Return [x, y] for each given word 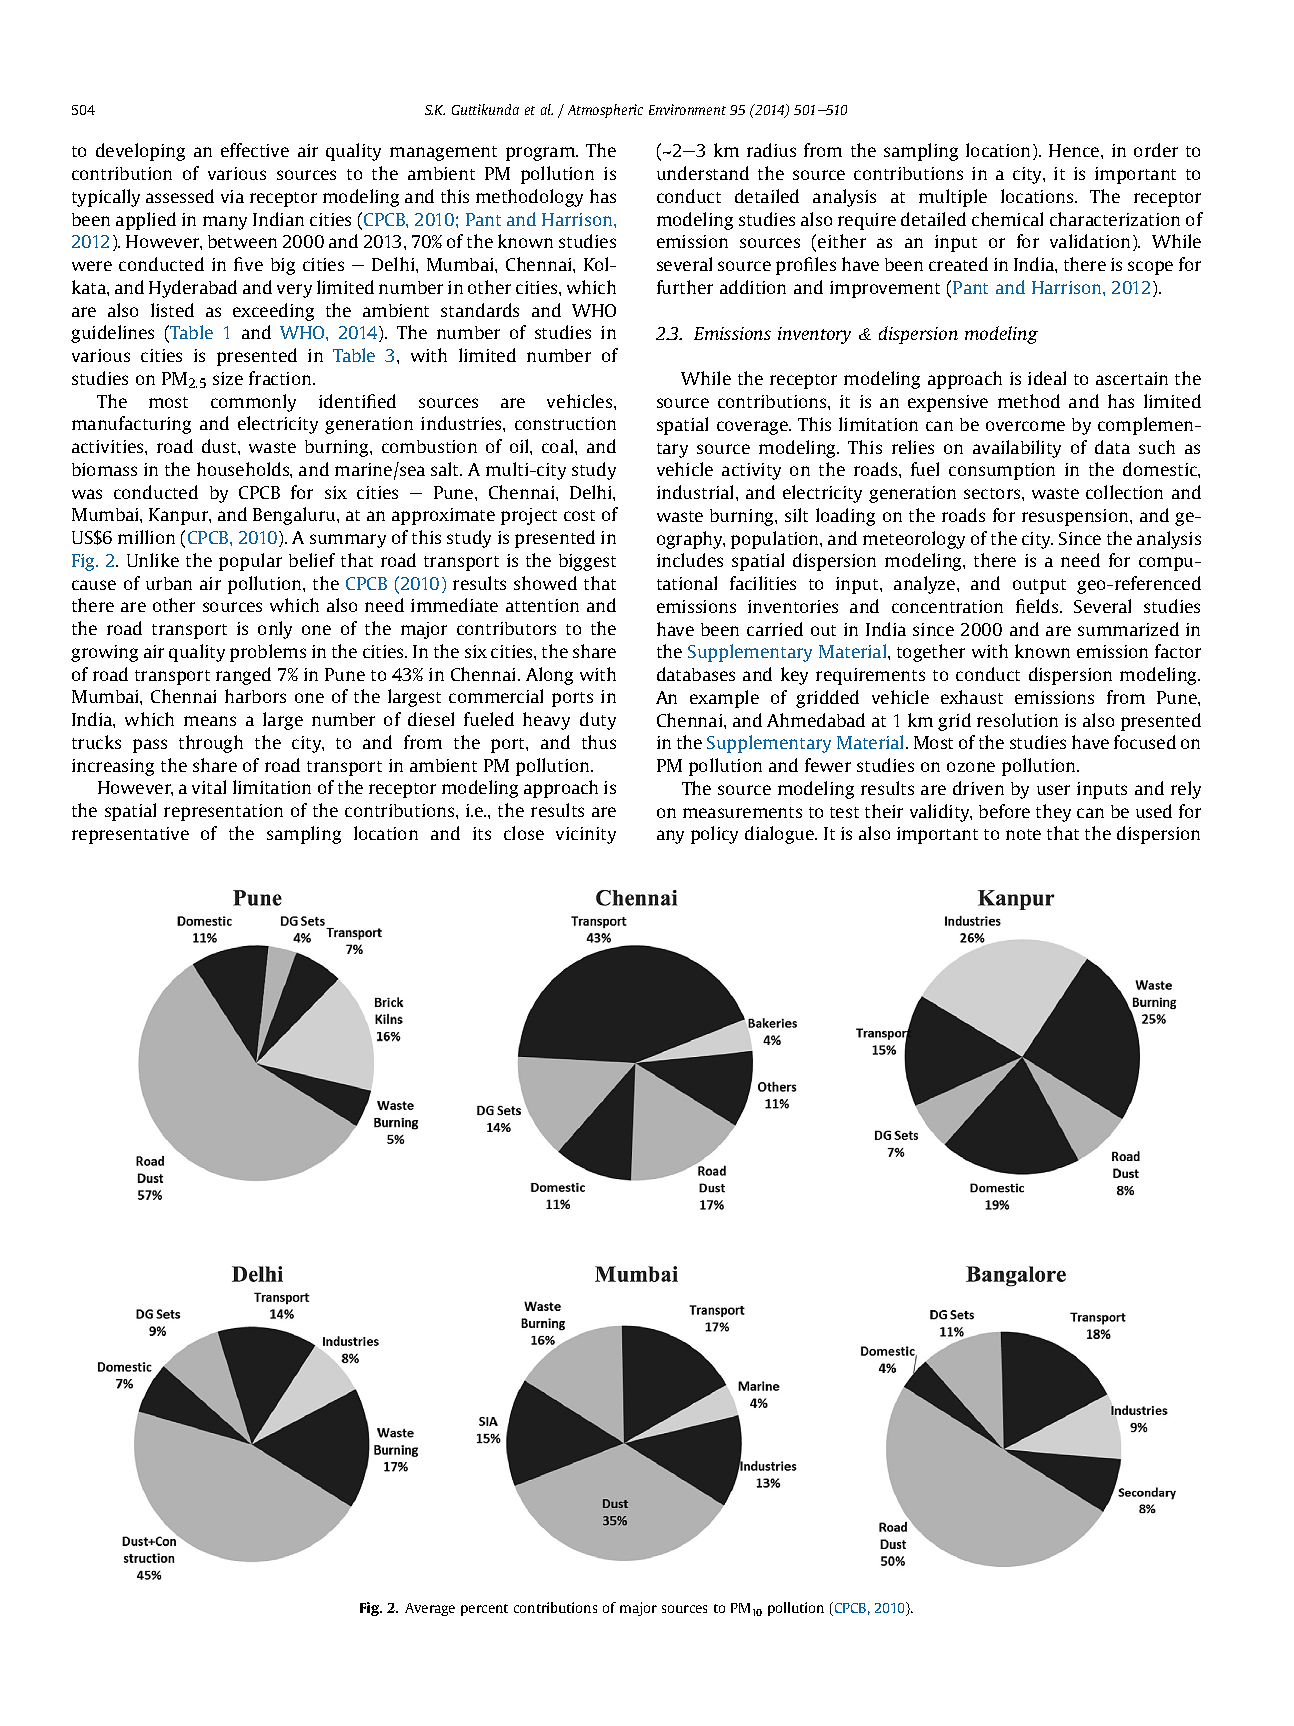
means [210, 721]
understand [703, 173]
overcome [1025, 426]
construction [565, 423]
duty [598, 721]
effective [255, 150]
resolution [1017, 720]
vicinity [586, 835]
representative [130, 835]
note [1023, 834]
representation [223, 812]
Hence [1075, 150]
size [228, 378]
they [1053, 813]
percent [484, 1610]
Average [430, 1609]
